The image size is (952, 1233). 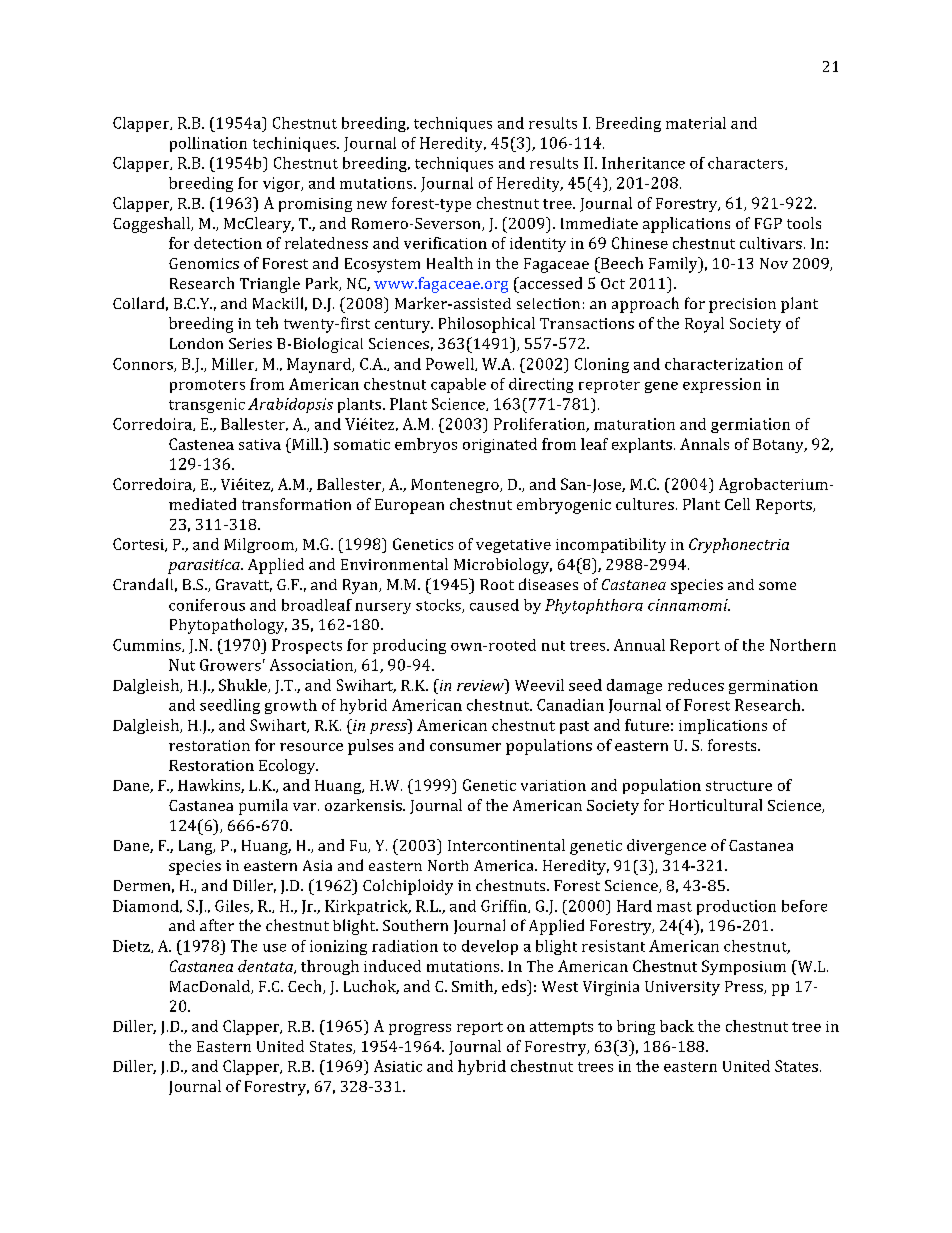 What do you see at coordinates (682, 988) in the screenshot?
I see `University` at bounding box center [682, 988].
